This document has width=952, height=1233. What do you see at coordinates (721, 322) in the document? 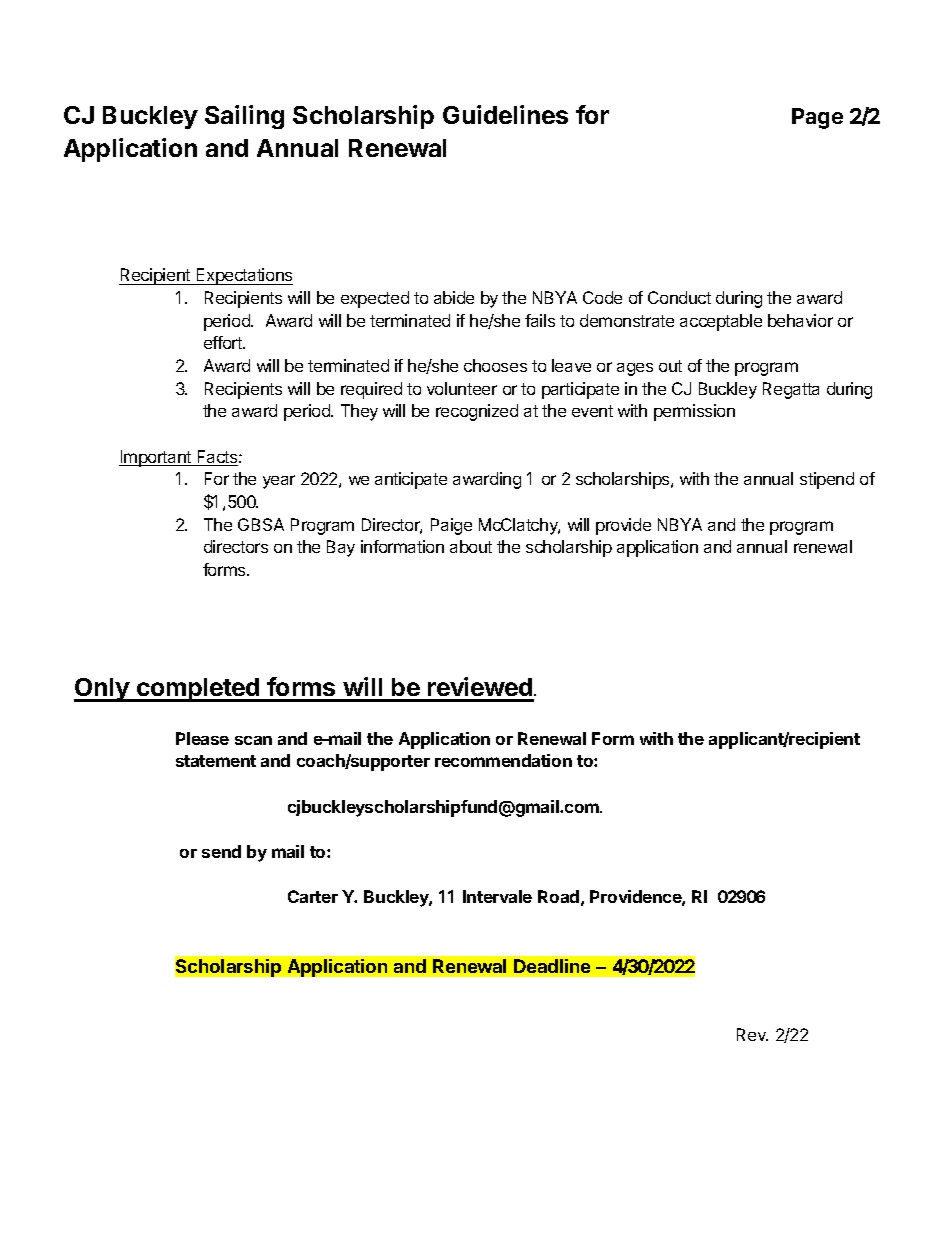
I see `acceptable` at bounding box center [721, 322].
